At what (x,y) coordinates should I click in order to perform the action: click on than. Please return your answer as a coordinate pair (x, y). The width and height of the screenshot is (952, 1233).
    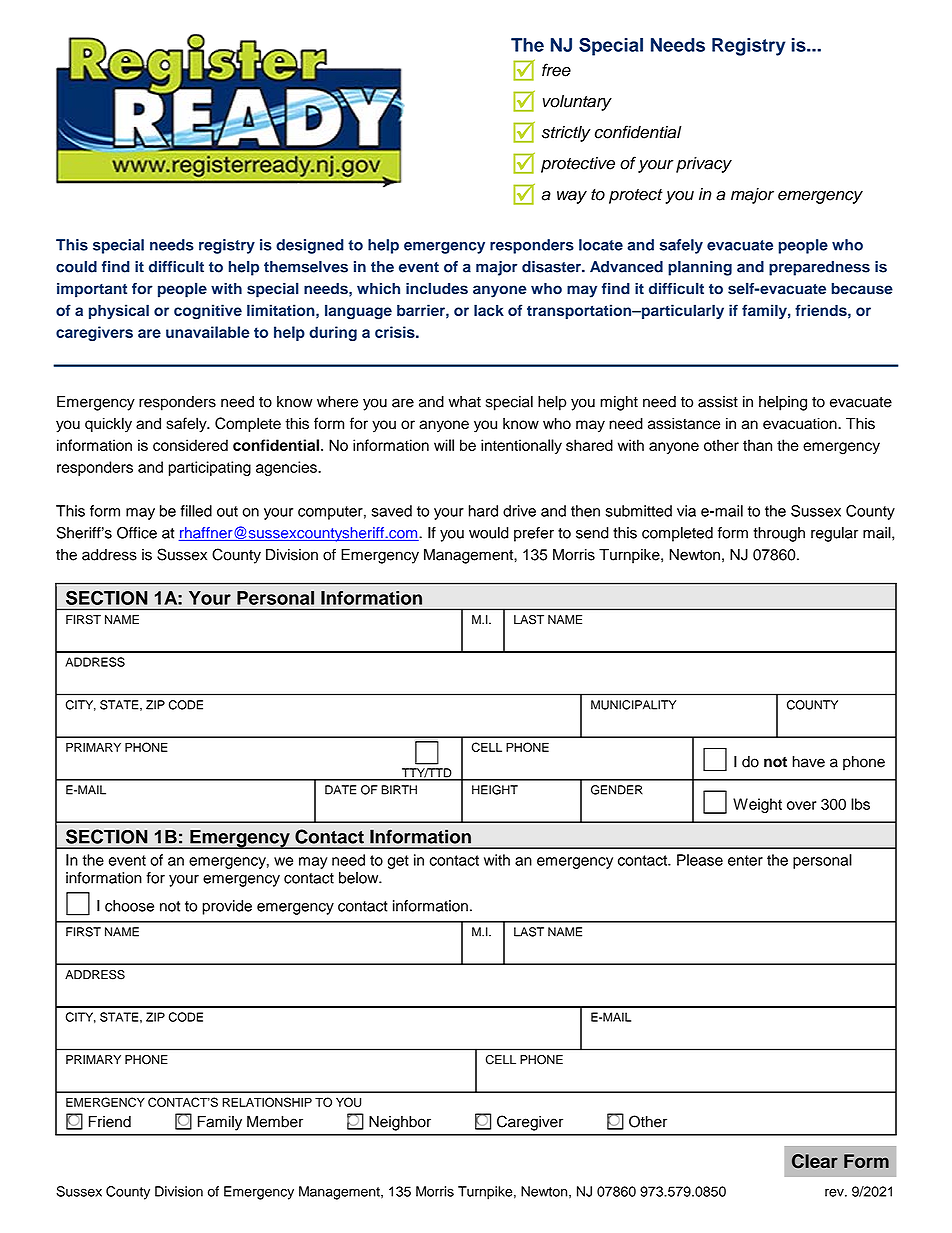
    Looking at the image, I should click on (757, 445).
